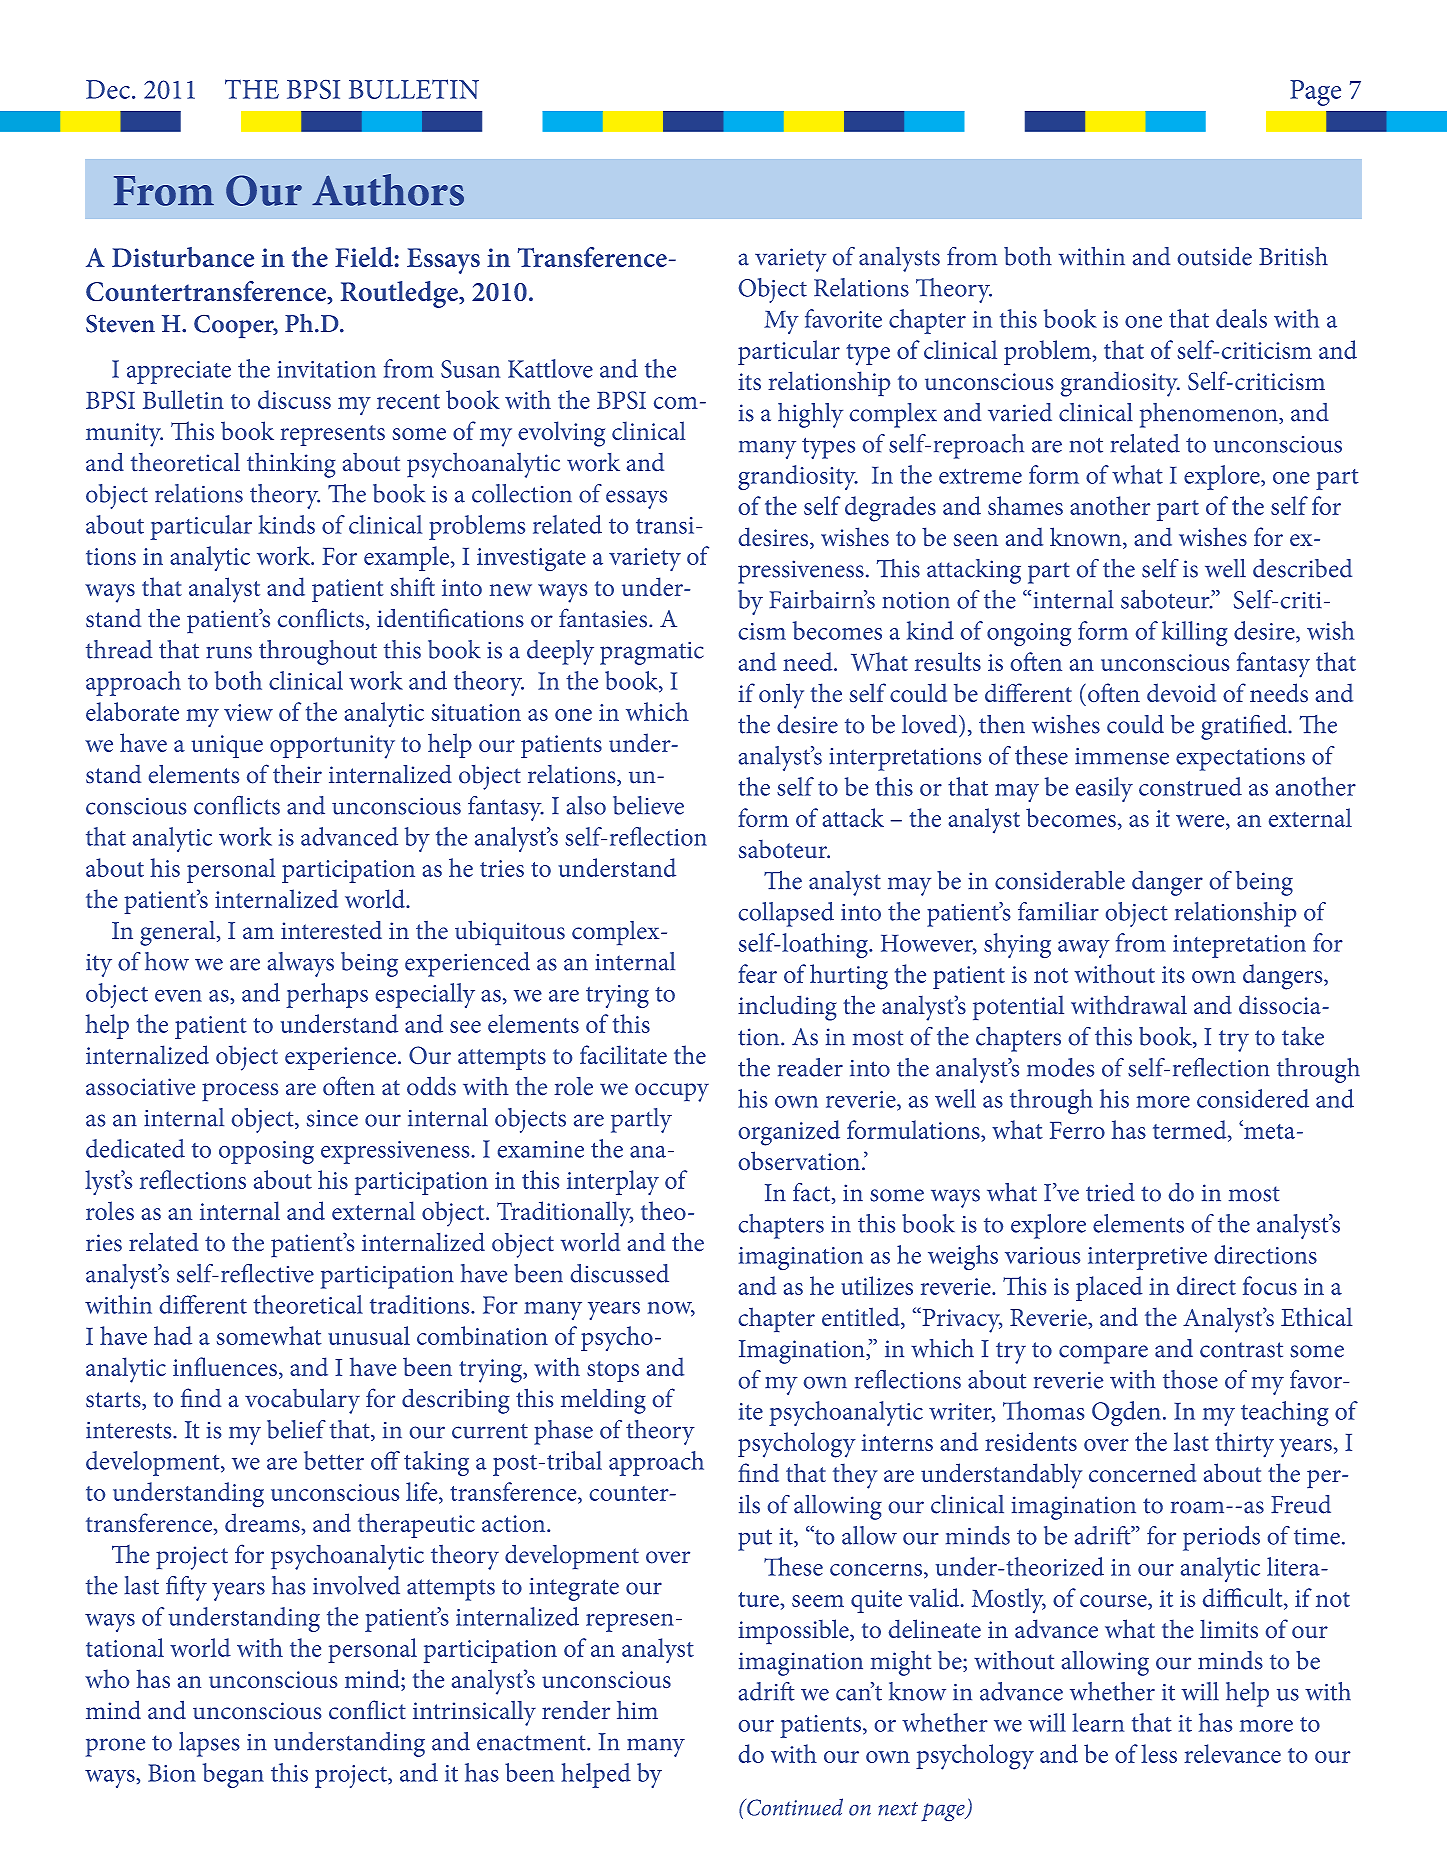  Describe the element at coordinates (233, 1775) in the document. I see `began` at that location.
